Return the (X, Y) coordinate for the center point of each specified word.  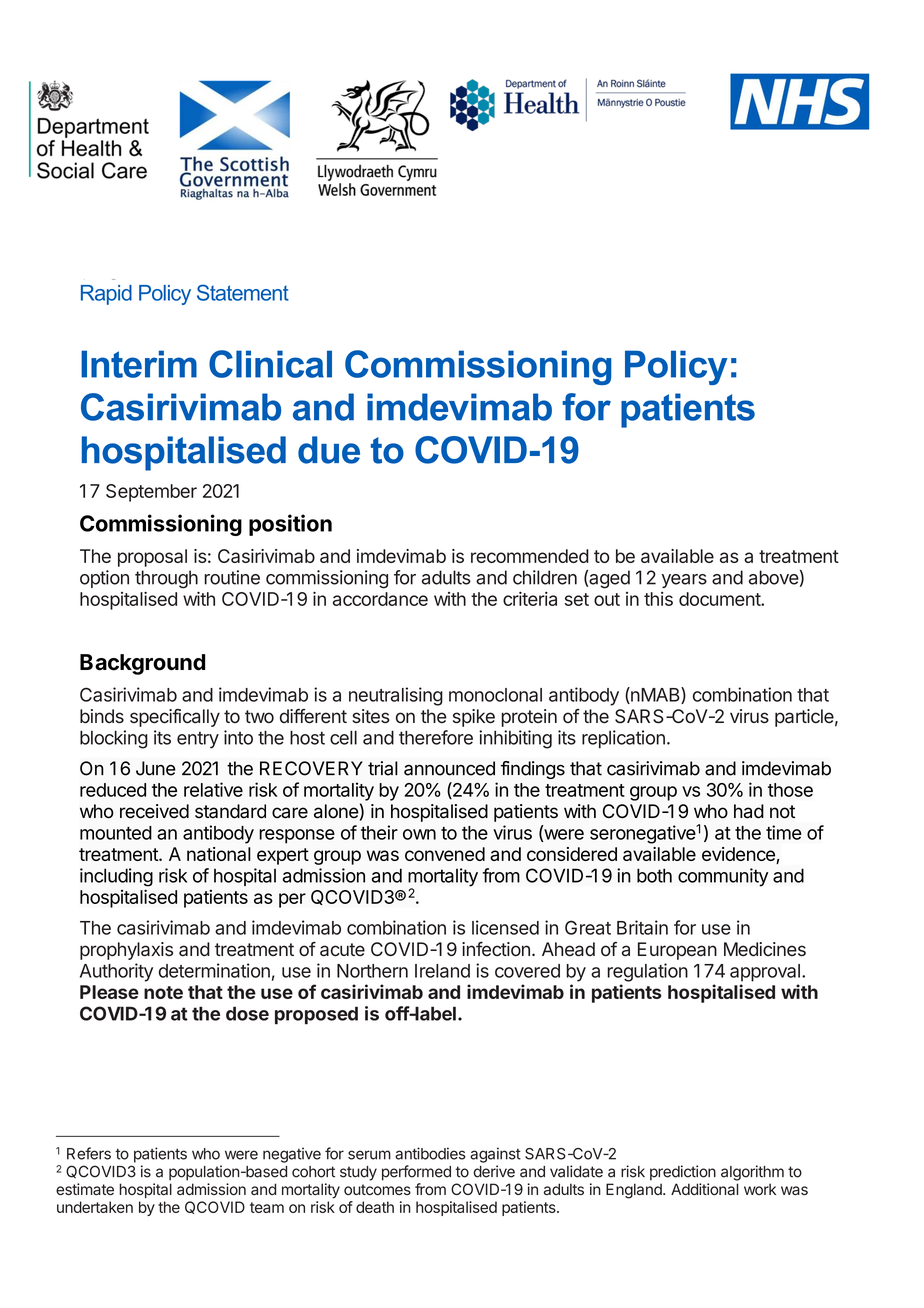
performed (416, 1173)
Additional (705, 1189)
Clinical (270, 364)
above (774, 577)
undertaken (95, 1207)
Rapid (106, 295)
